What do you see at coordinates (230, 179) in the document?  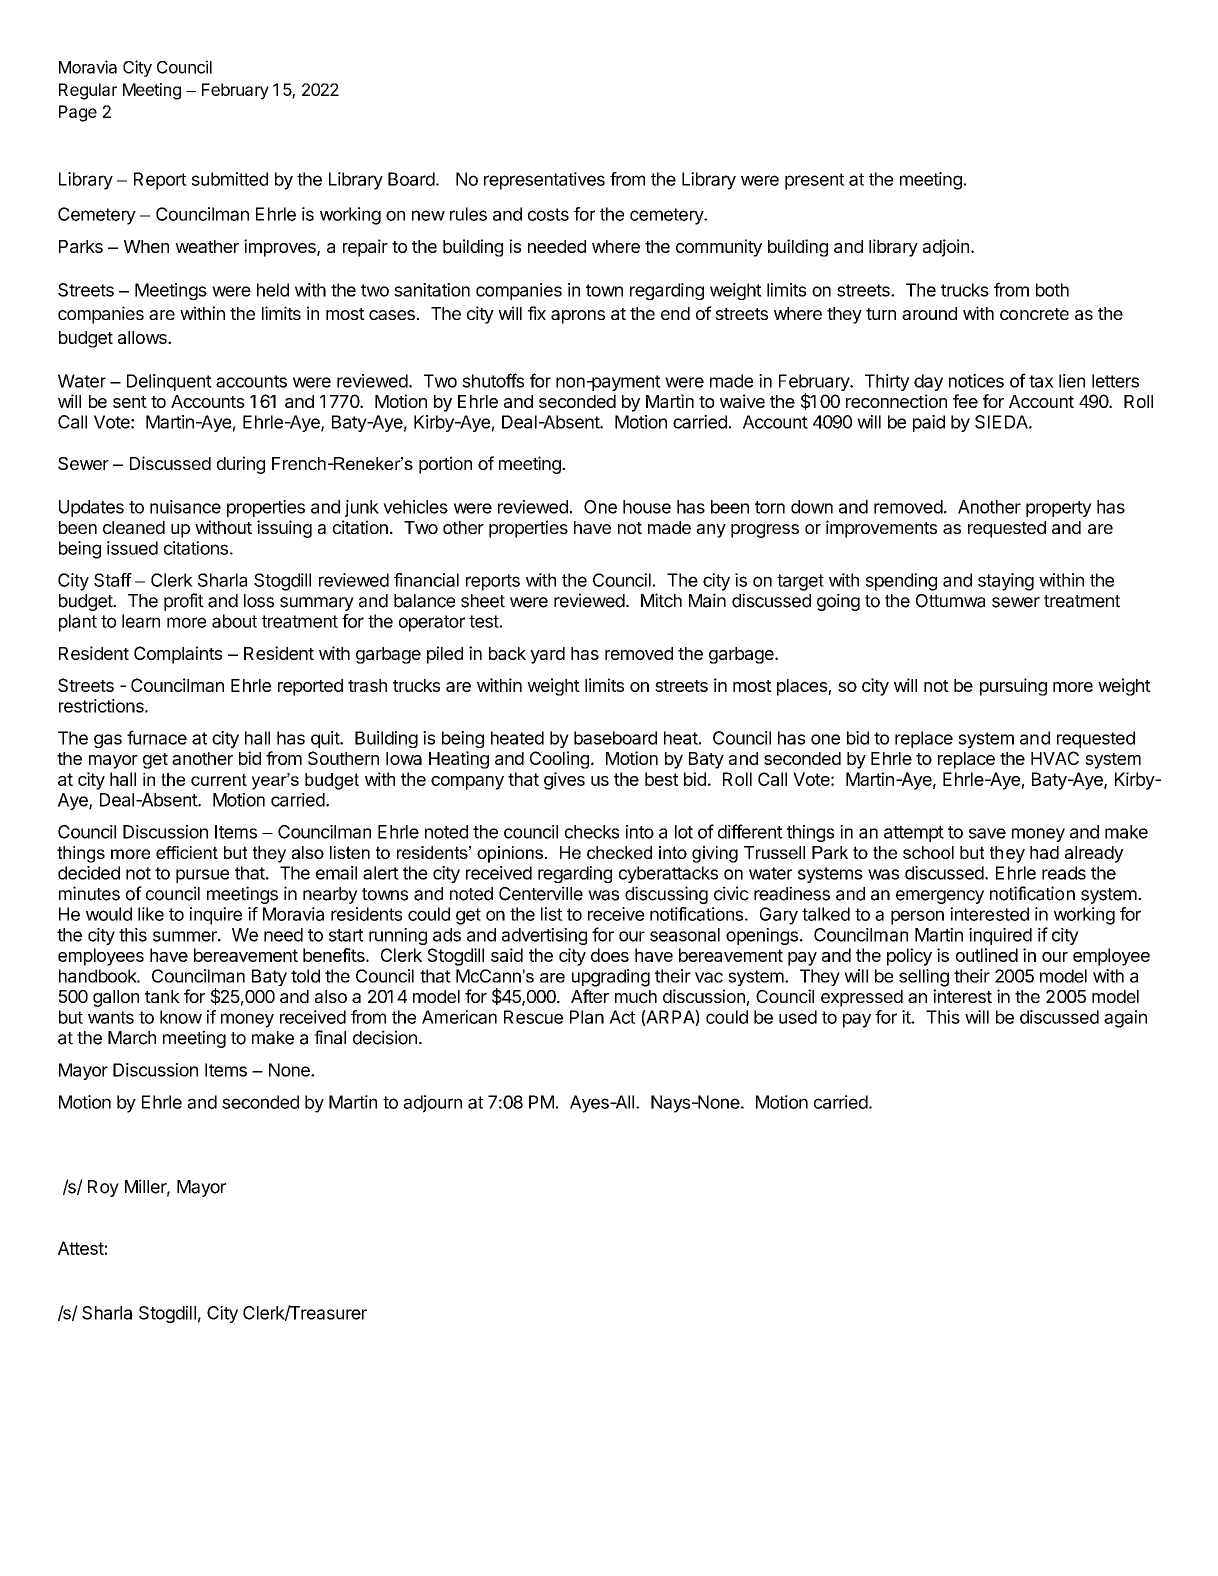 I see `submitted` at bounding box center [230, 179].
